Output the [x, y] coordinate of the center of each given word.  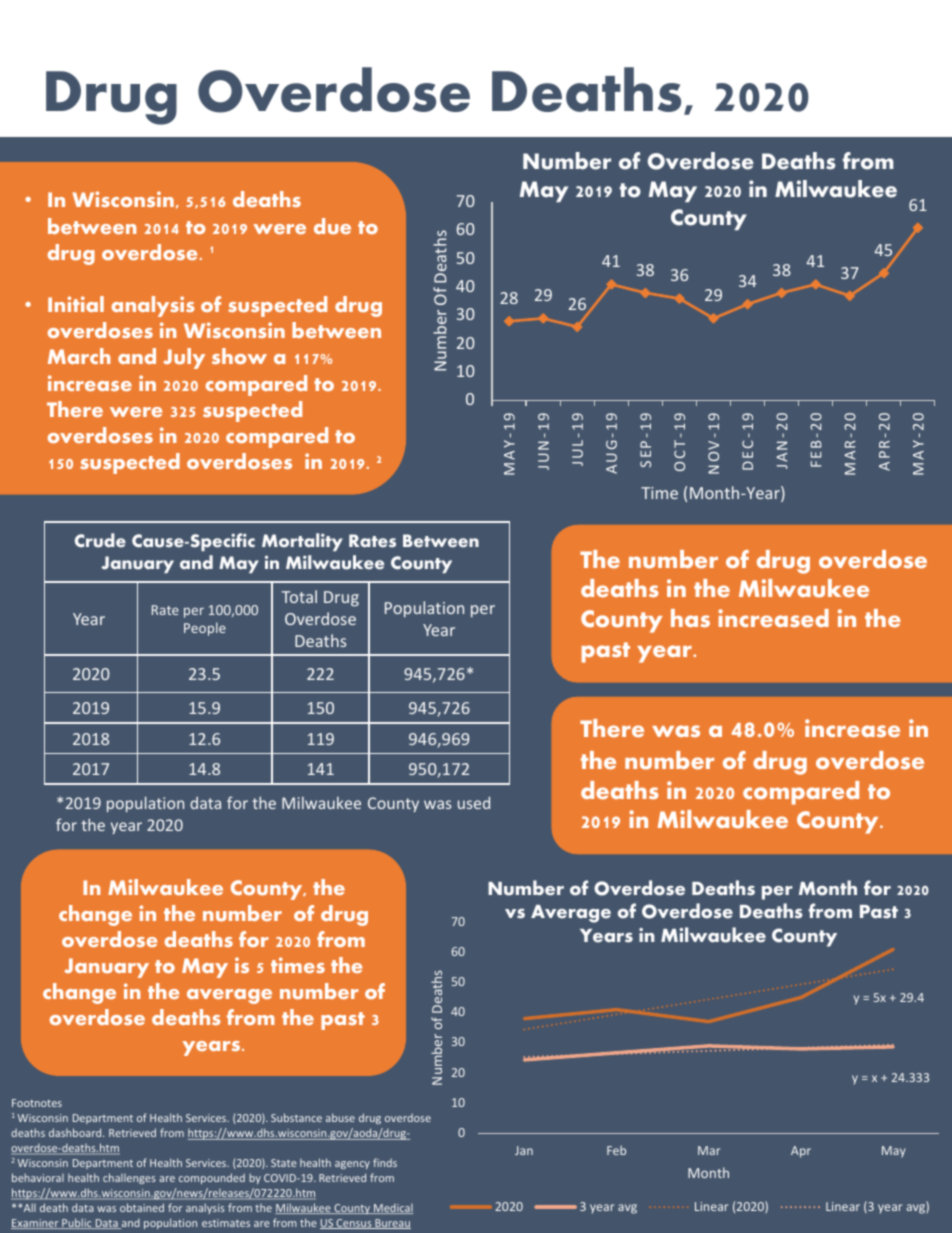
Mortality [302, 542]
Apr [801, 1152]
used [474, 803]
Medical [392, 1209]
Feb [616, 1150]
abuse [340, 1117]
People [205, 629]
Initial [76, 304]
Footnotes [37, 1103]
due [332, 226]
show [239, 356]
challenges [129, 1178]
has [690, 618]
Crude [100, 540]
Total [299, 596]
